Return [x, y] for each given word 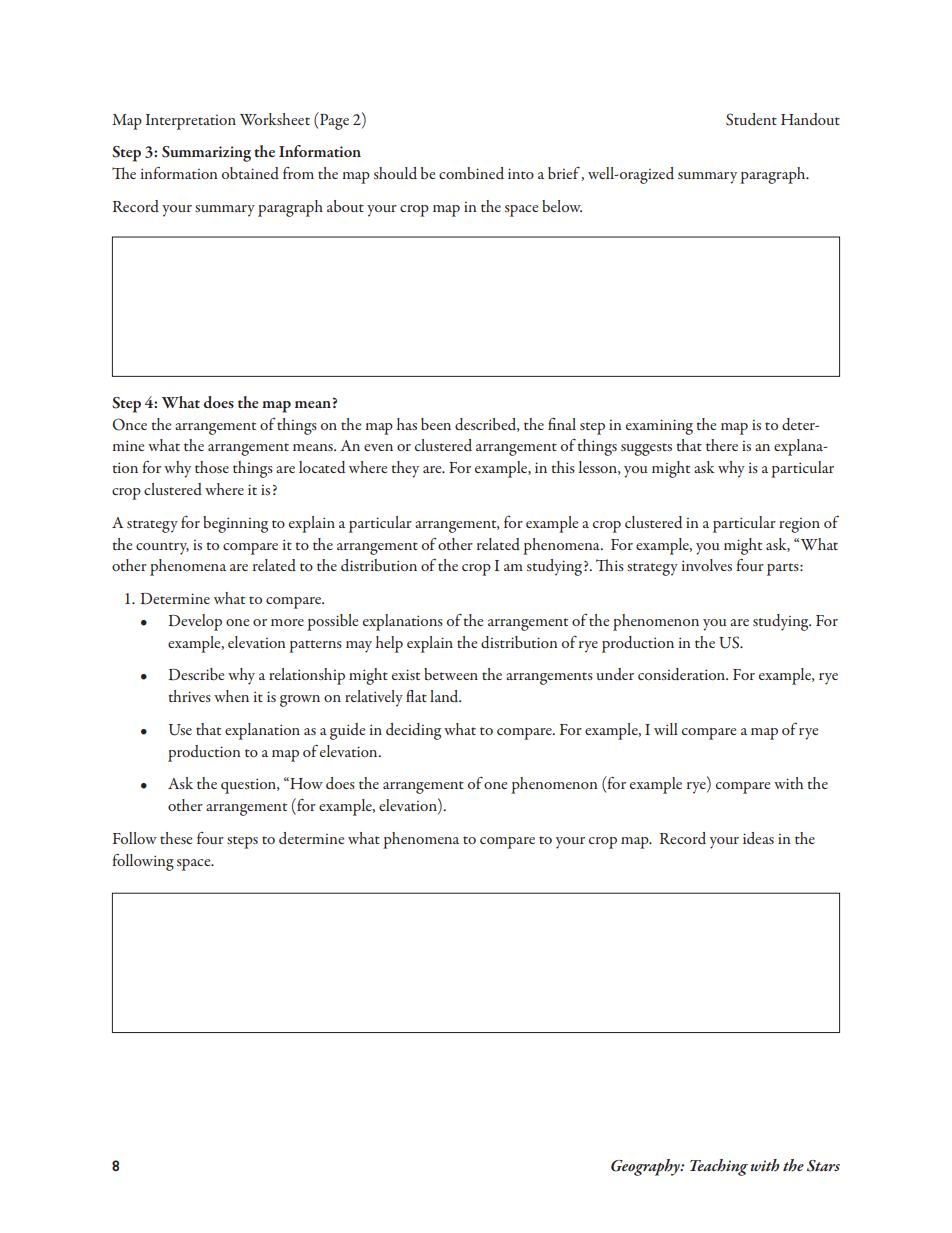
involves [707, 565]
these [176, 838]
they [405, 469]
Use [180, 730]
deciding [413, 731]
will [666, 729]
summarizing [206, 154]
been [436, 424]
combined [471, 173]
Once [129, 424]
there [722, 445]
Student [751, 119]
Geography [646, 1167]
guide [347, 731]
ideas [758, 838]
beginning [235, 524]
